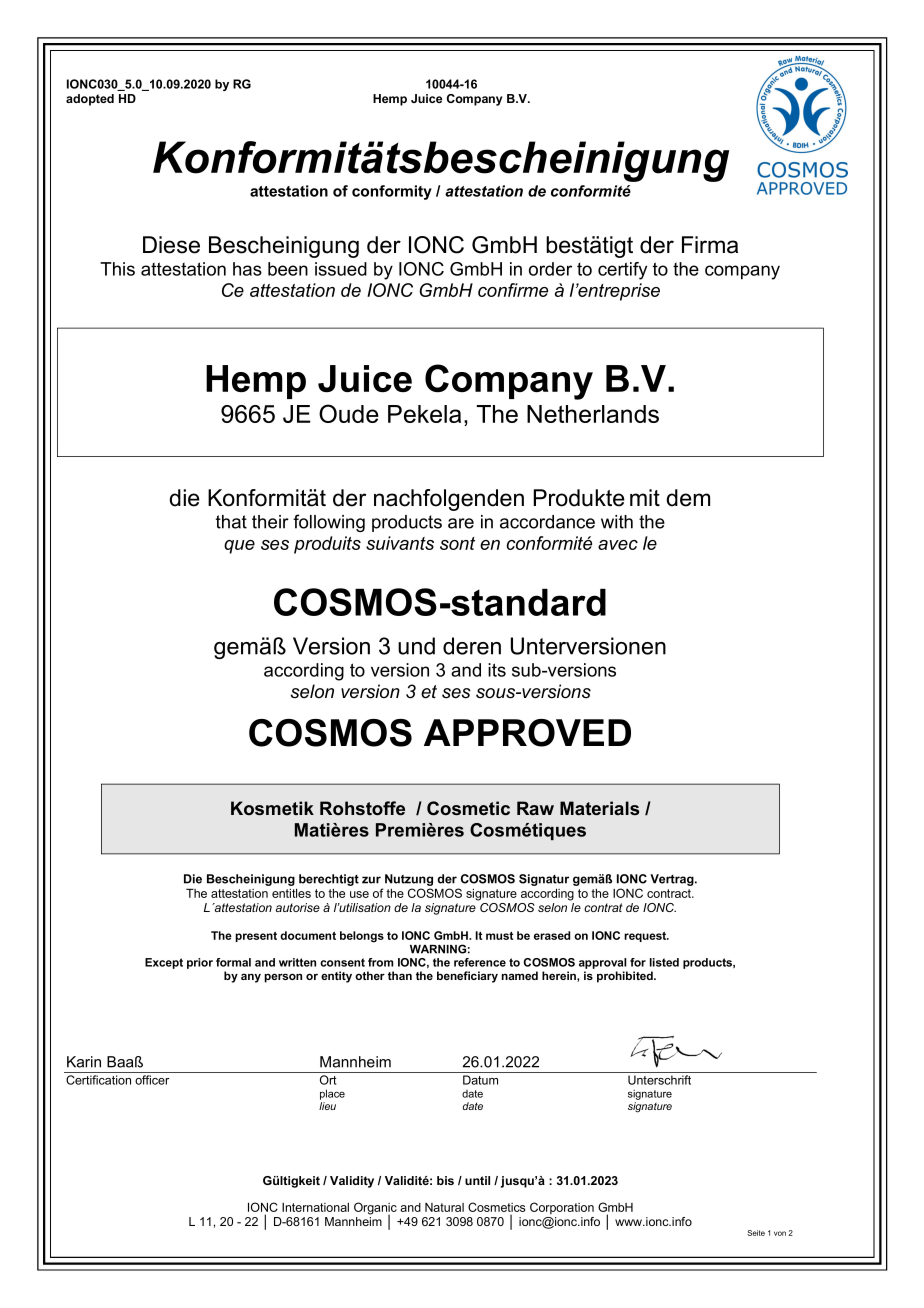  I want to click on are, so click(461, 523).
